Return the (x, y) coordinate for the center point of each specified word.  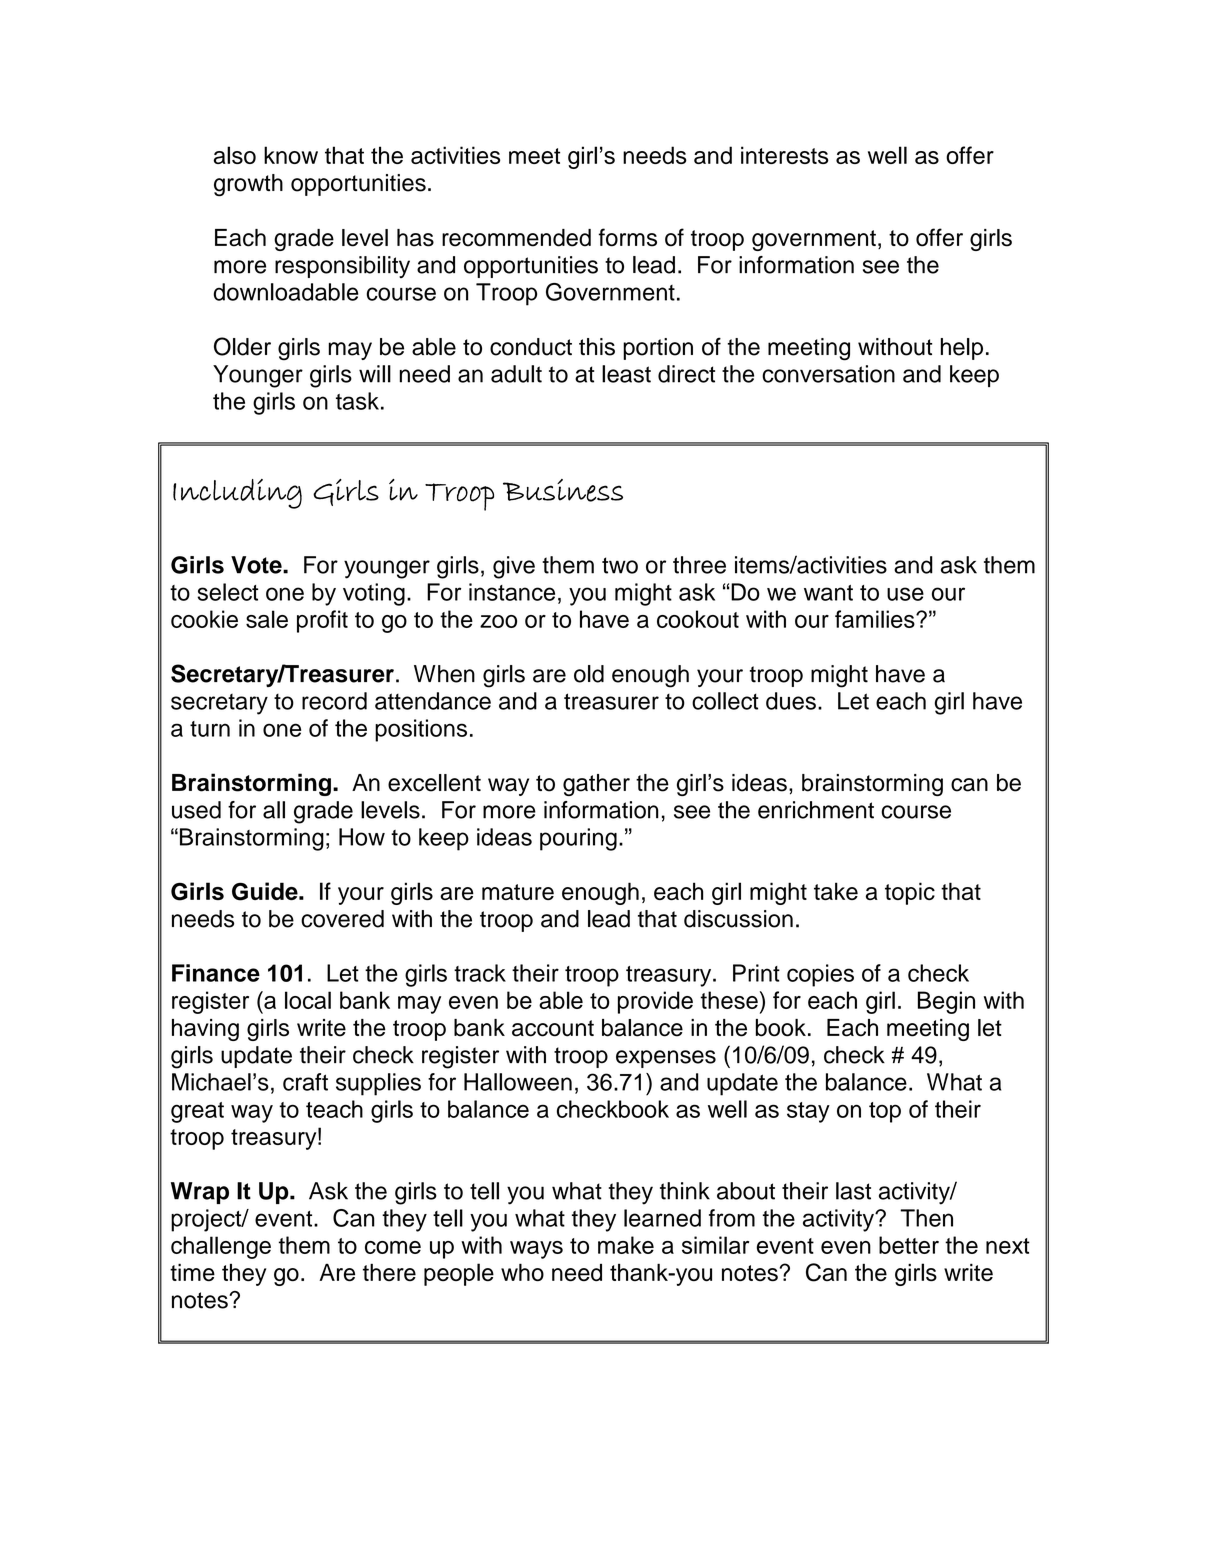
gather (596, 785)
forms (628, 237)
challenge (221, 1247)
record (334, 701)
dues (791, 701)
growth (248, 185)
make (626, 1245)
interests (785, 155)
